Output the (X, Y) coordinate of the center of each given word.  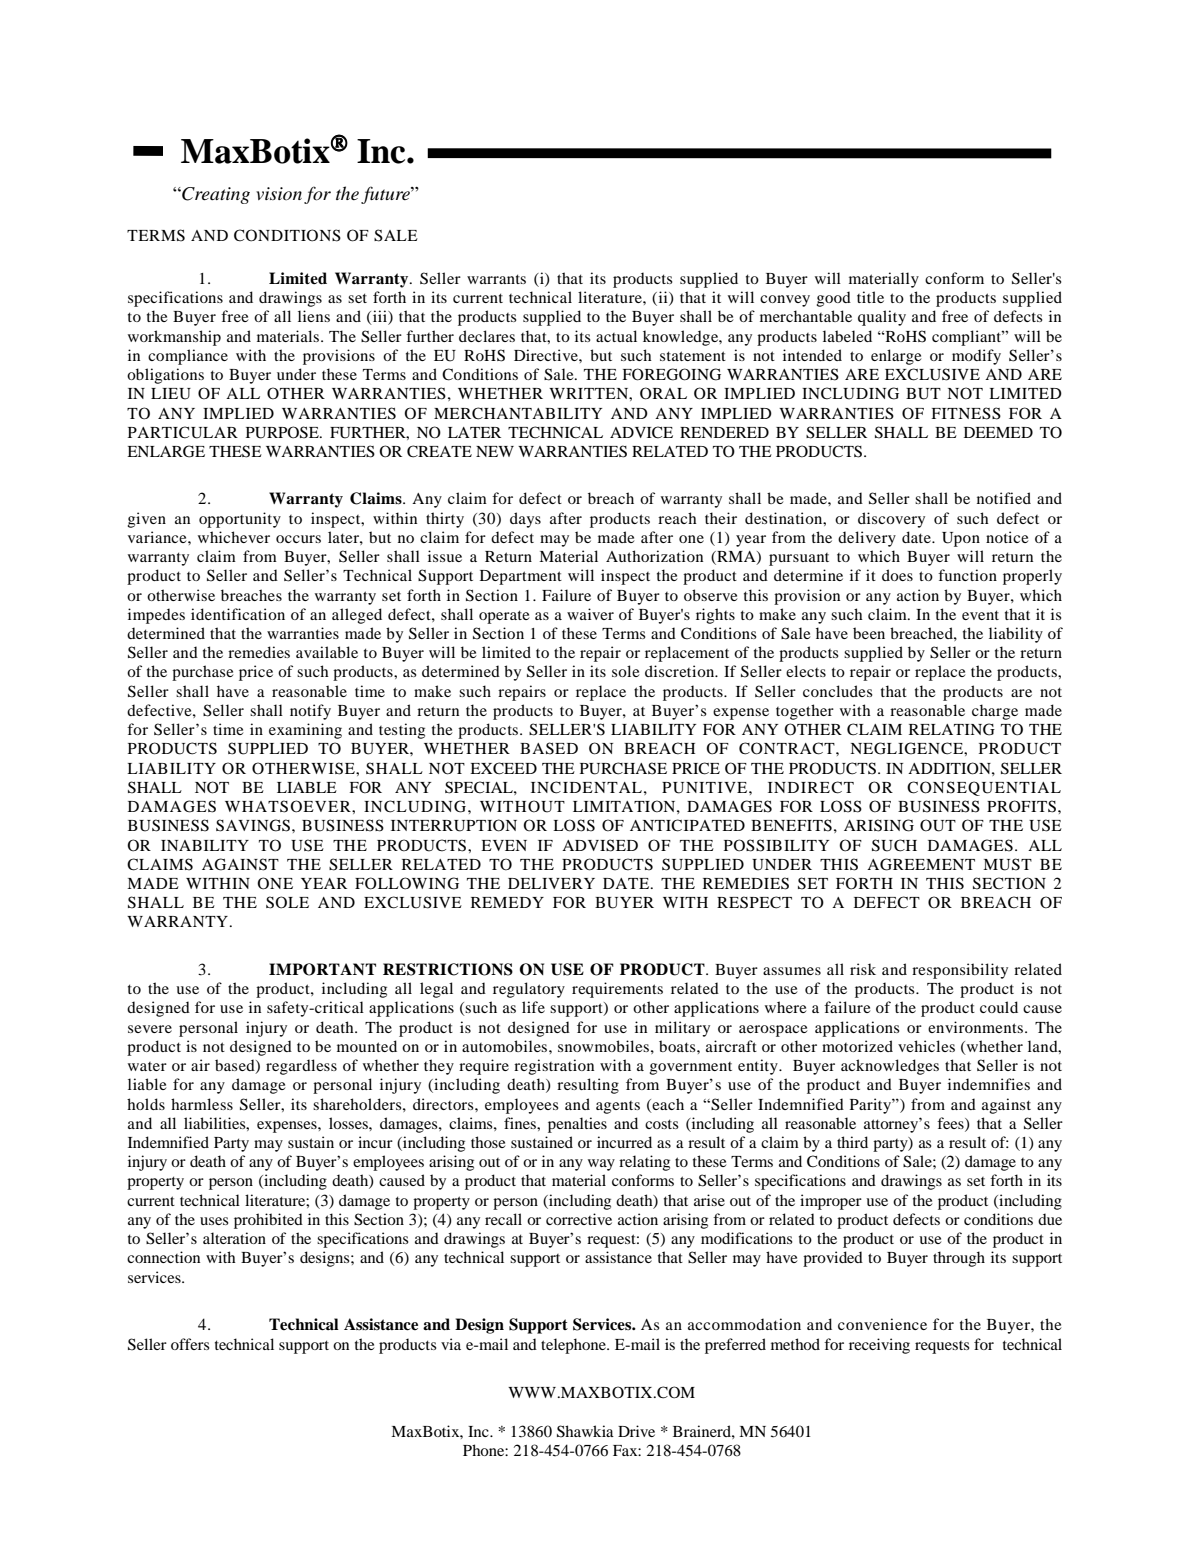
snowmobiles (603, 1046)
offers (190, 1344)
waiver (590, 614)
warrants (496, 279)
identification (238, 614)
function (967, 575)
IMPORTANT (322, 969)
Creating (215, 195)
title (870, 297)
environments (977, 1027)
